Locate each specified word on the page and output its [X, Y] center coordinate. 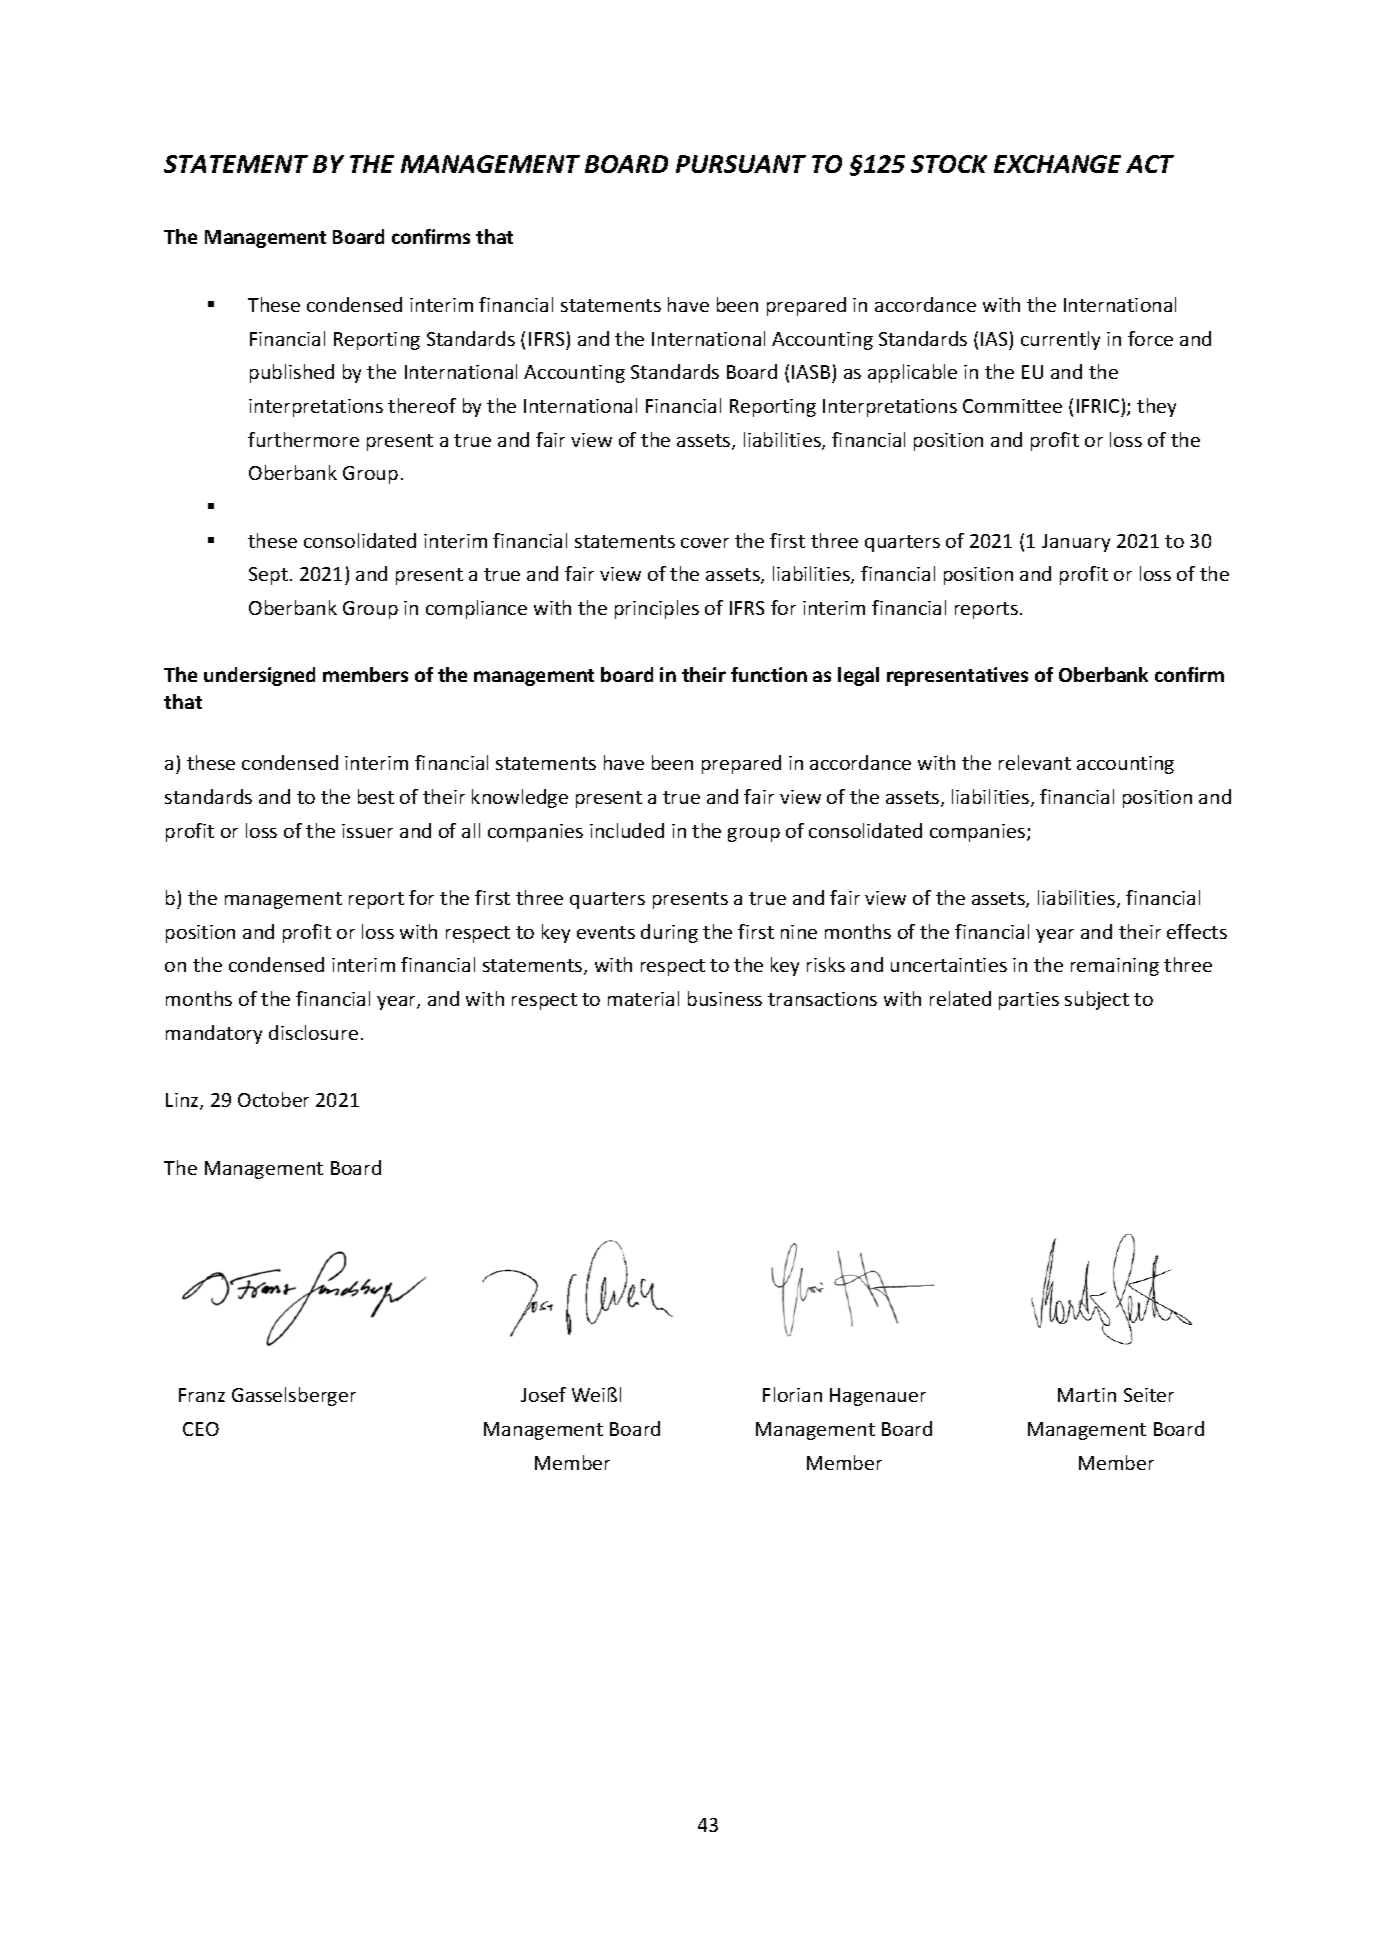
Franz [202, 1395]
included [627, 830]
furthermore [303, 439]
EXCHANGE [1057, 164]
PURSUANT [741, 164]
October [273, 1099]
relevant [1035, 762]
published [292, 373]
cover [705, 543]
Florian [792, 1394]
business [725, 998]
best [376, 796]
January [1076, 543]
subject [1097, 1000]
